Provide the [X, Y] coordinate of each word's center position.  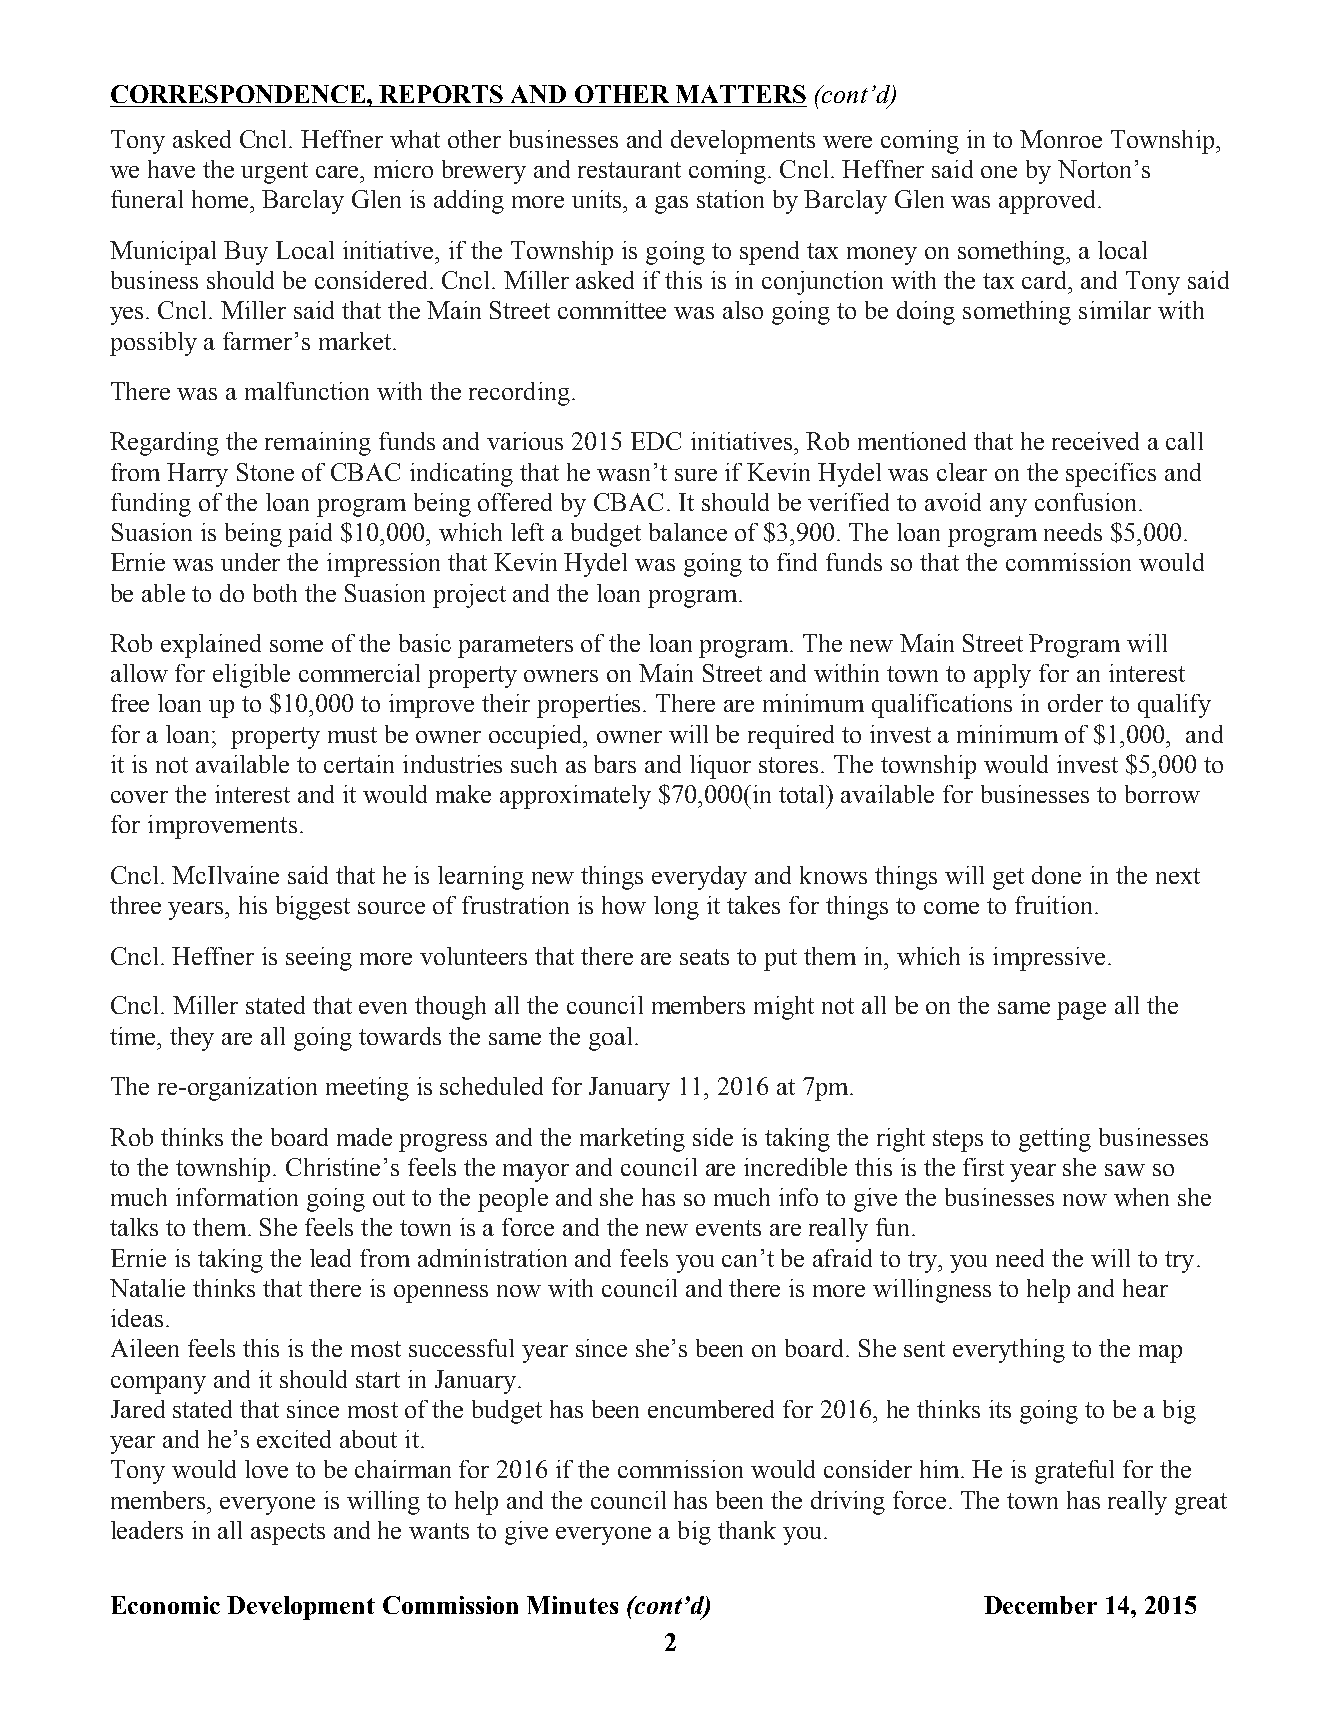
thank [747, 1530]
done [1056, 875]
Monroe [1061, 139]
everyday [699, 878]
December [1040, 1605]
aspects [288, 1534]
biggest [313, 908]
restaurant [629, 170]
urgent [274, 173]
